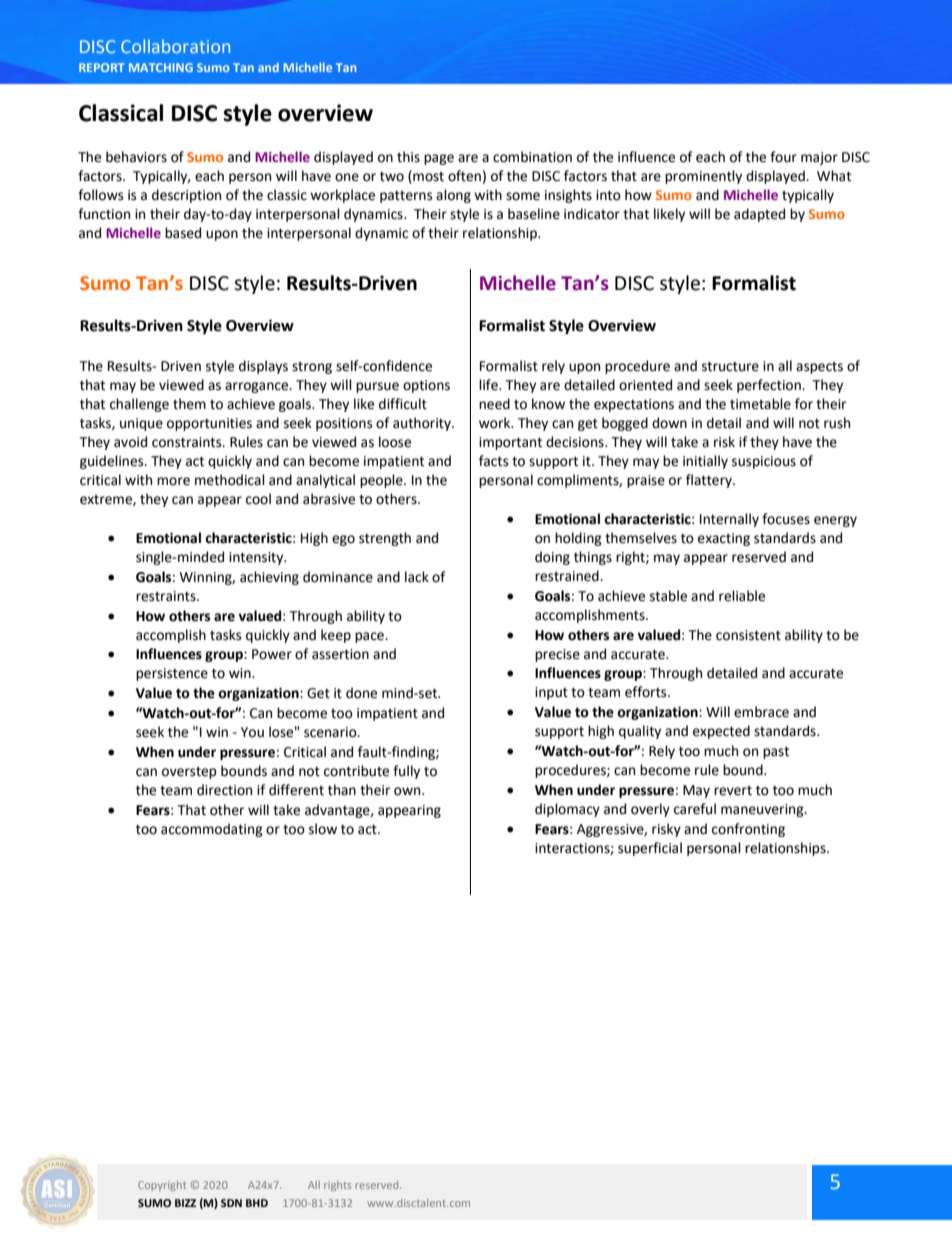 The height and width of the document is (1233, 952). I want to click on facts, so click(493, 461).
